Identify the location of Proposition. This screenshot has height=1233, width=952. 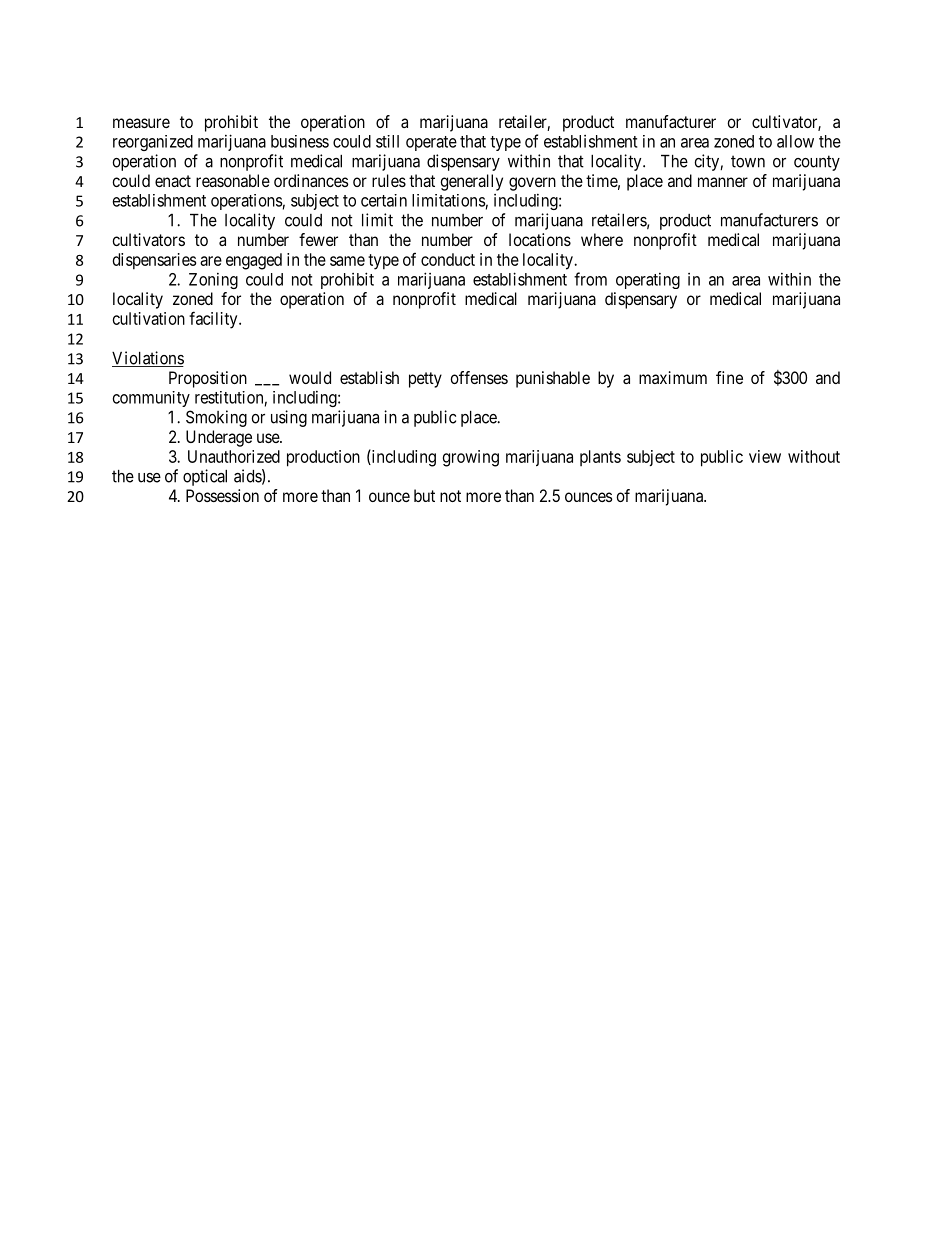
(208, 379).
